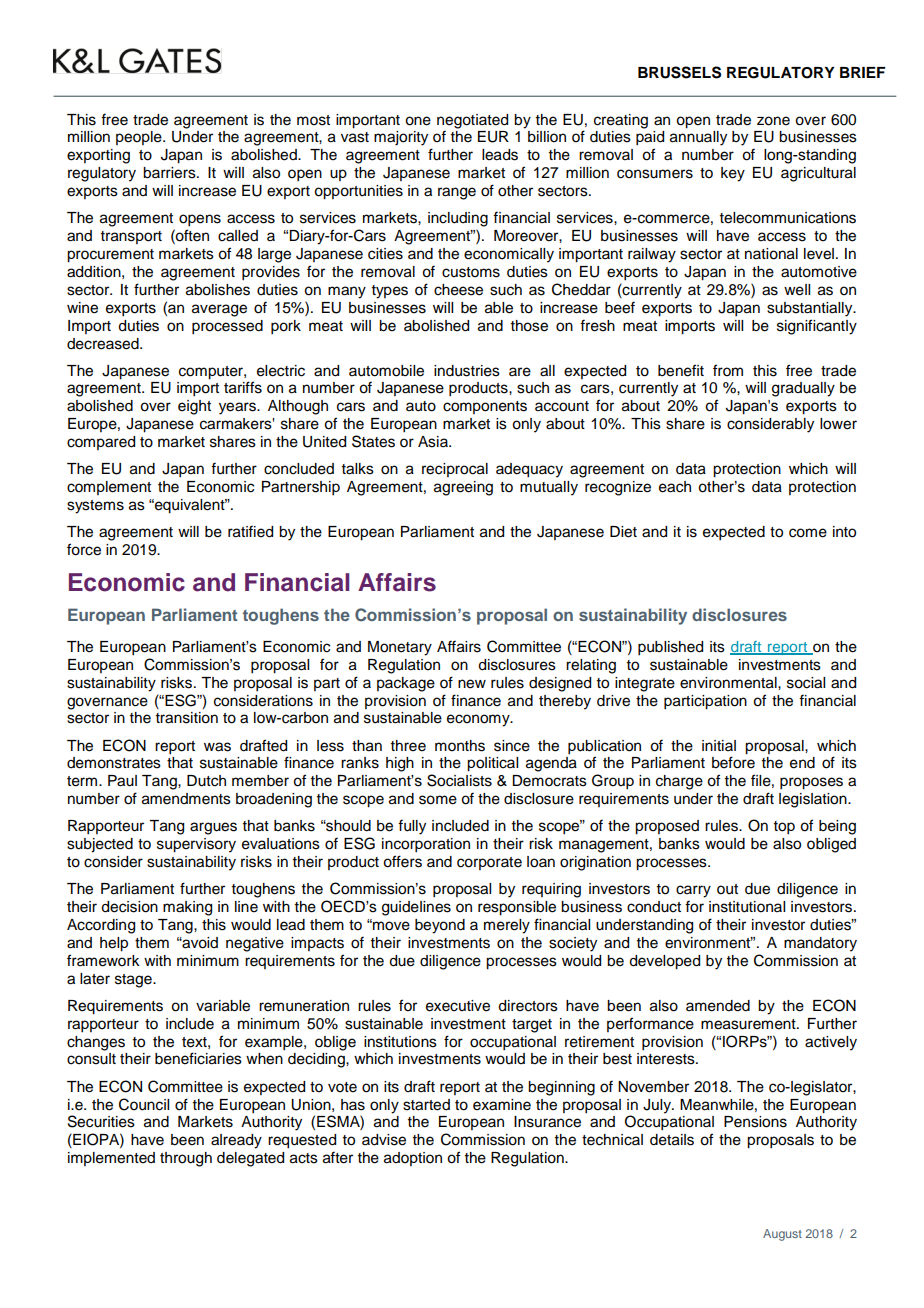 The height and width of the page is (1308, 924). Describe the element at coordinates (773, 121) in the page. I see `zone` at that location.
